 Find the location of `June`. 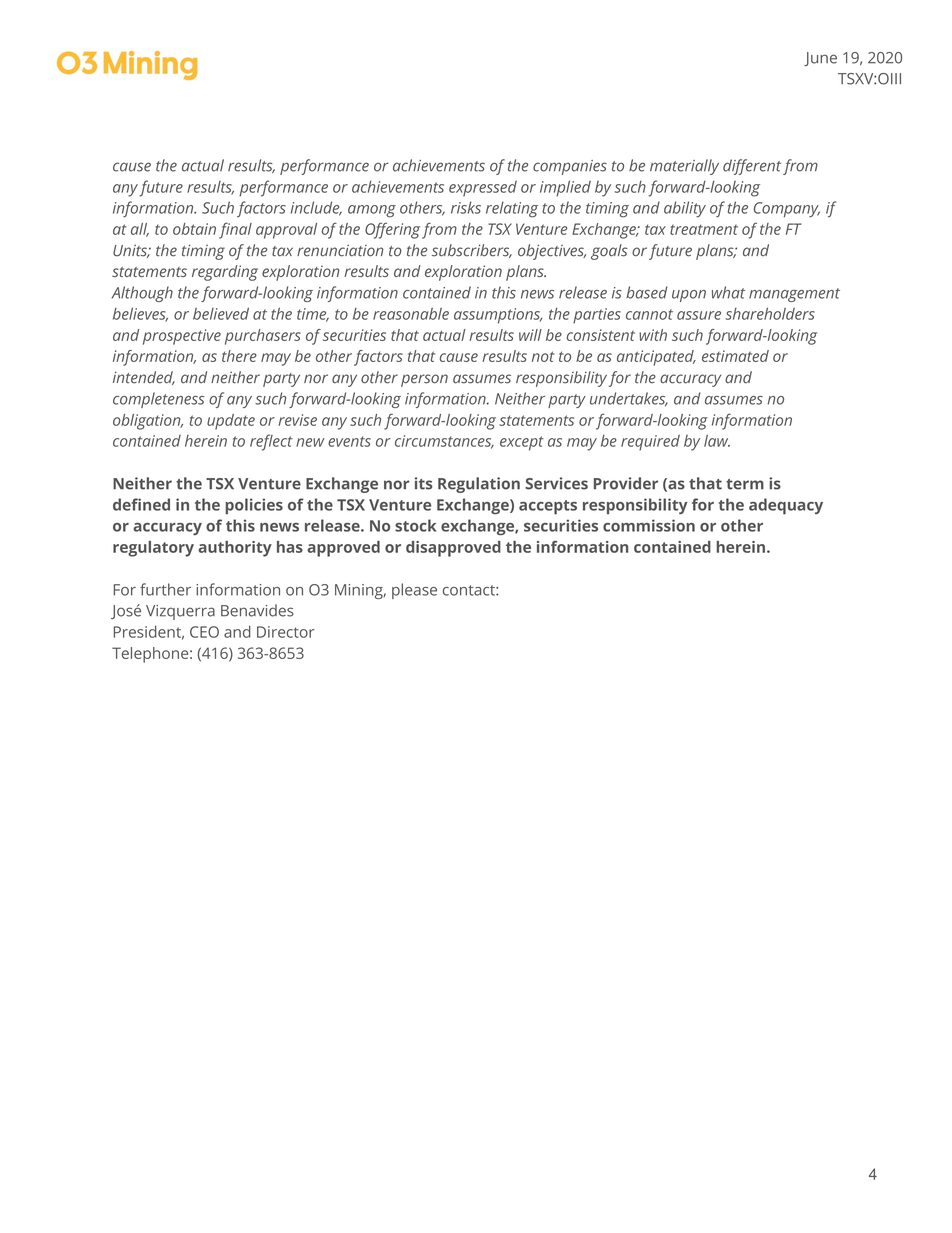

June is located at coordinates (820, 59).
